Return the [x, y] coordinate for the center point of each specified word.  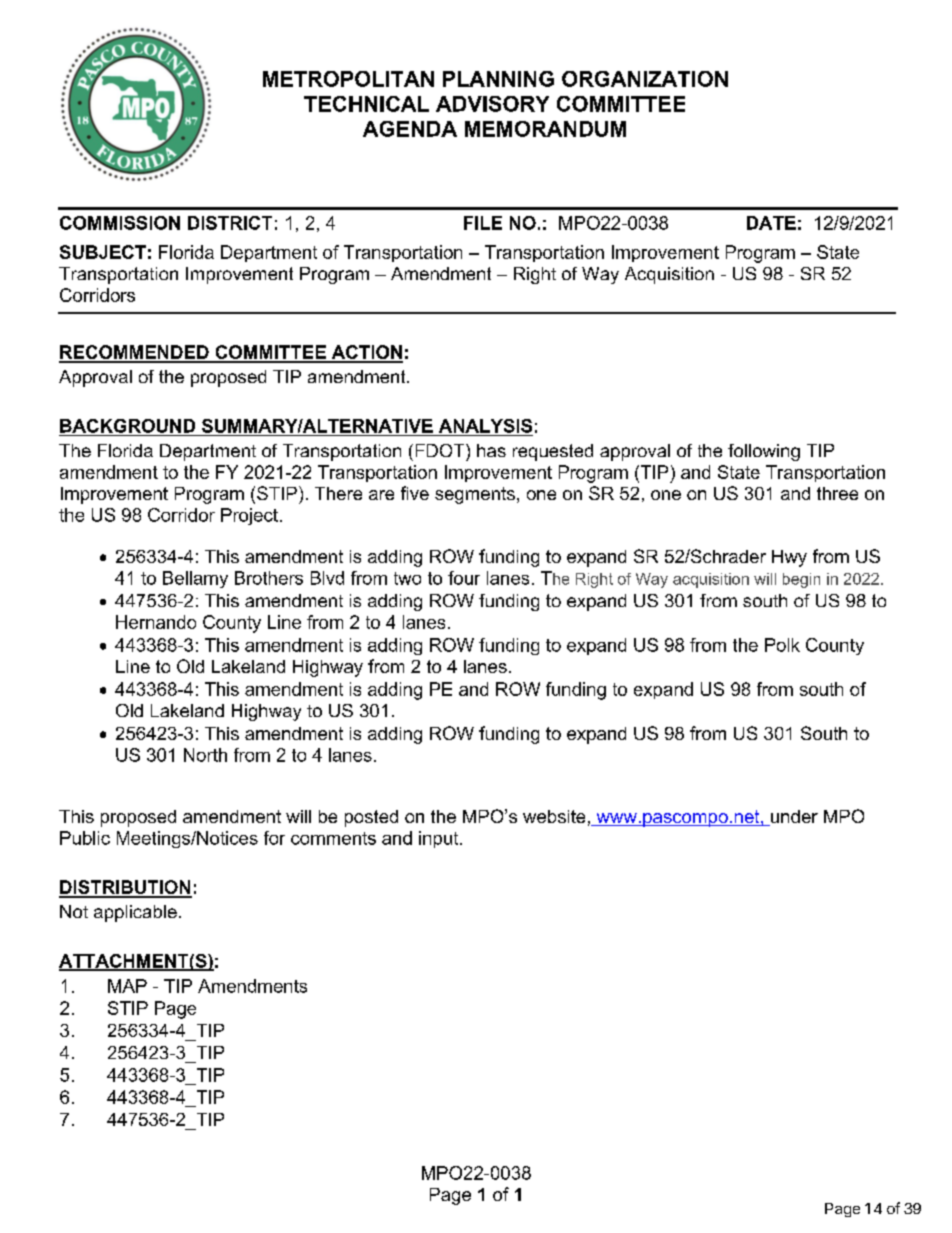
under [793, 818]
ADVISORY [492, 104]
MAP [127, 986]
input [440, 839]
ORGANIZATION [645, 79]
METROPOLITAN [348, 79]
